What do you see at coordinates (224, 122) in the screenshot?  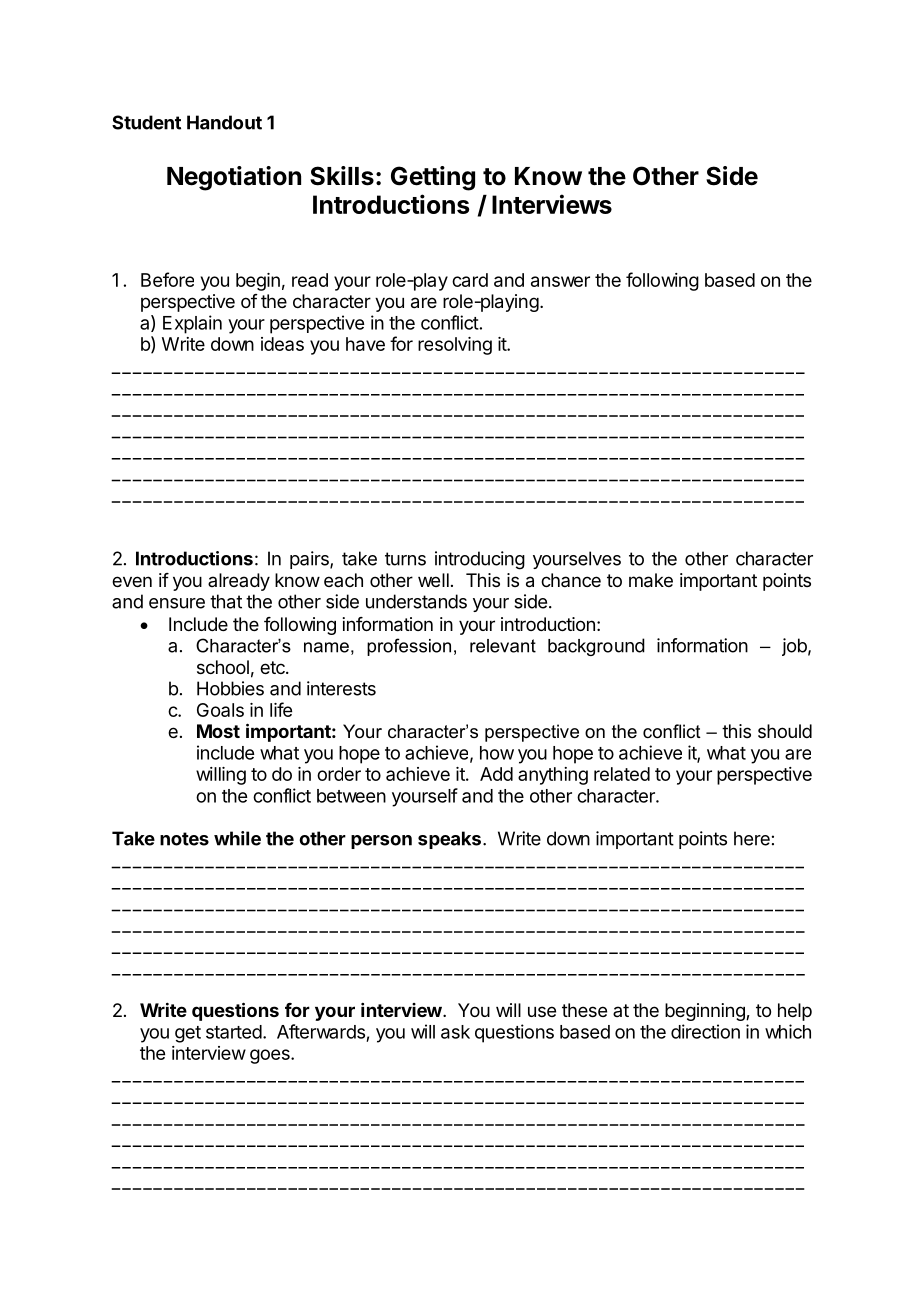 I see `Handout` at bounding box center [224, 122].
